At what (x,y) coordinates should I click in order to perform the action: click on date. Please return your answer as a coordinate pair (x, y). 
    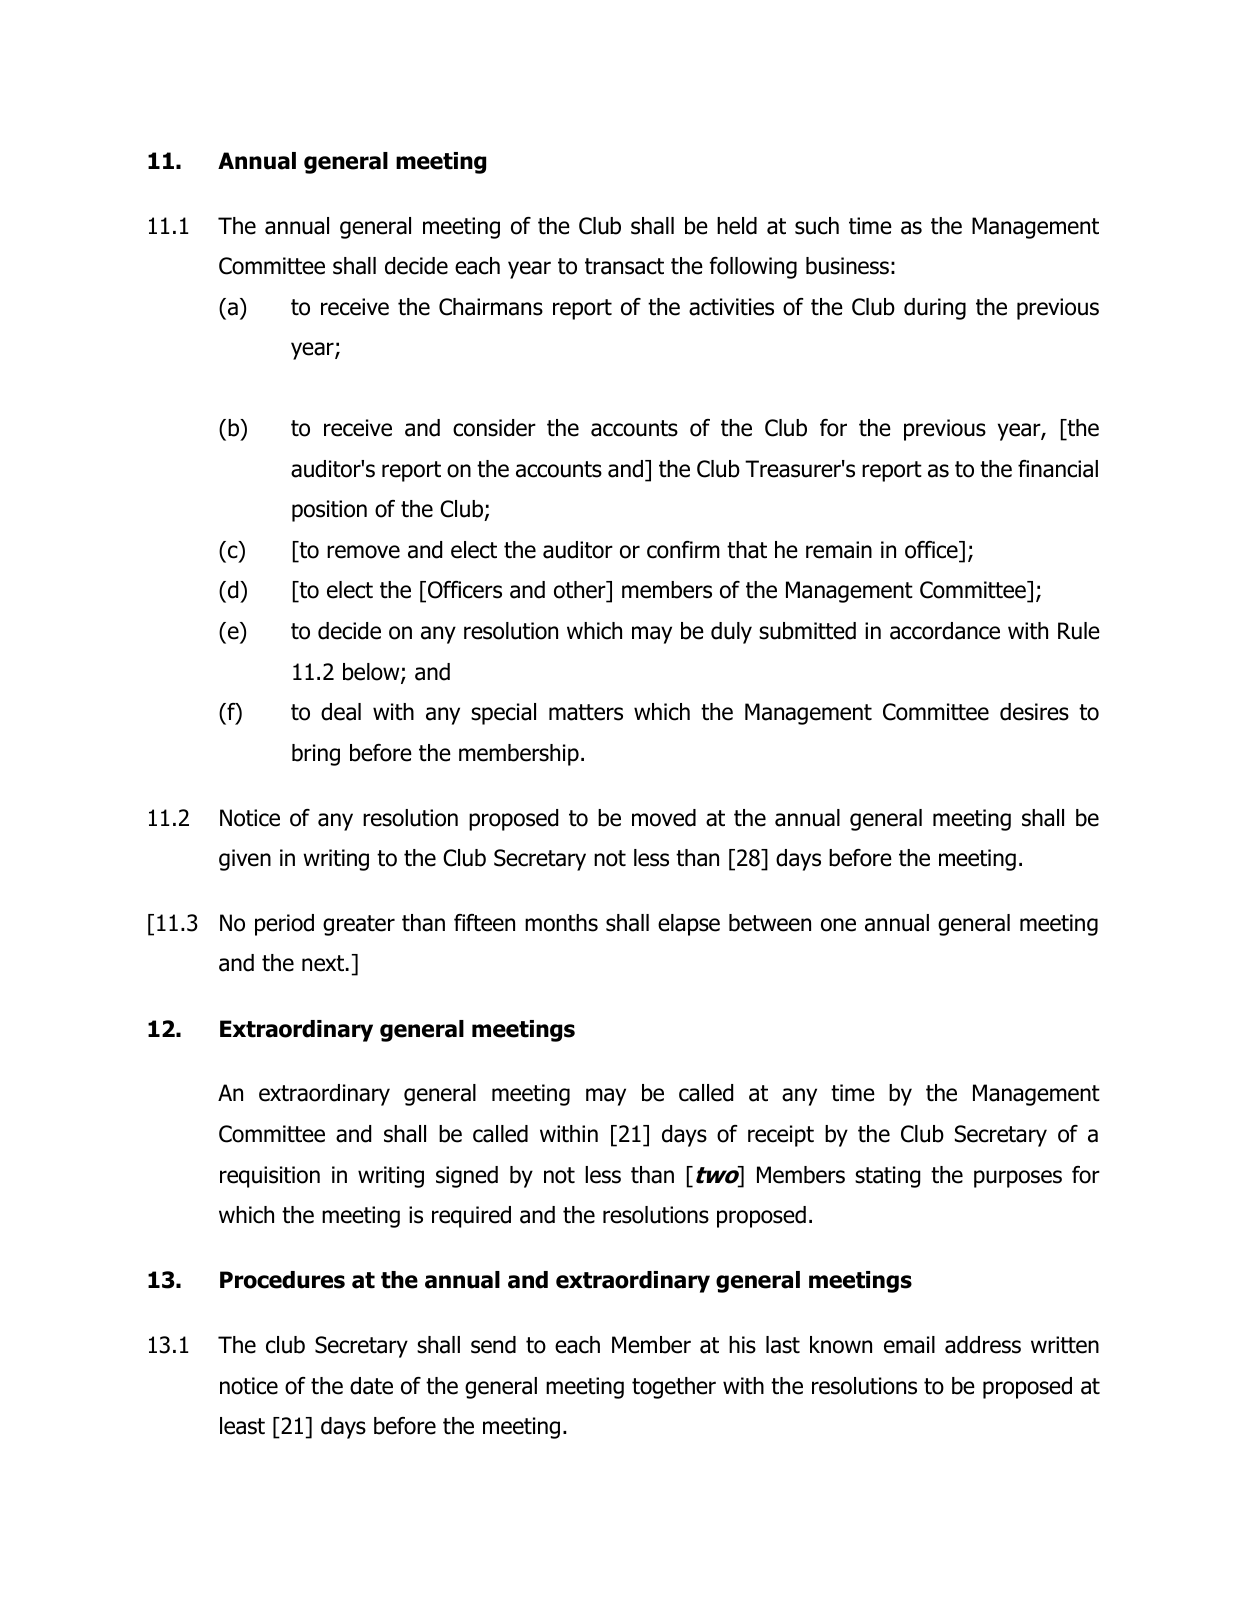
    Looking at the image, I should click on (371, 1386).
